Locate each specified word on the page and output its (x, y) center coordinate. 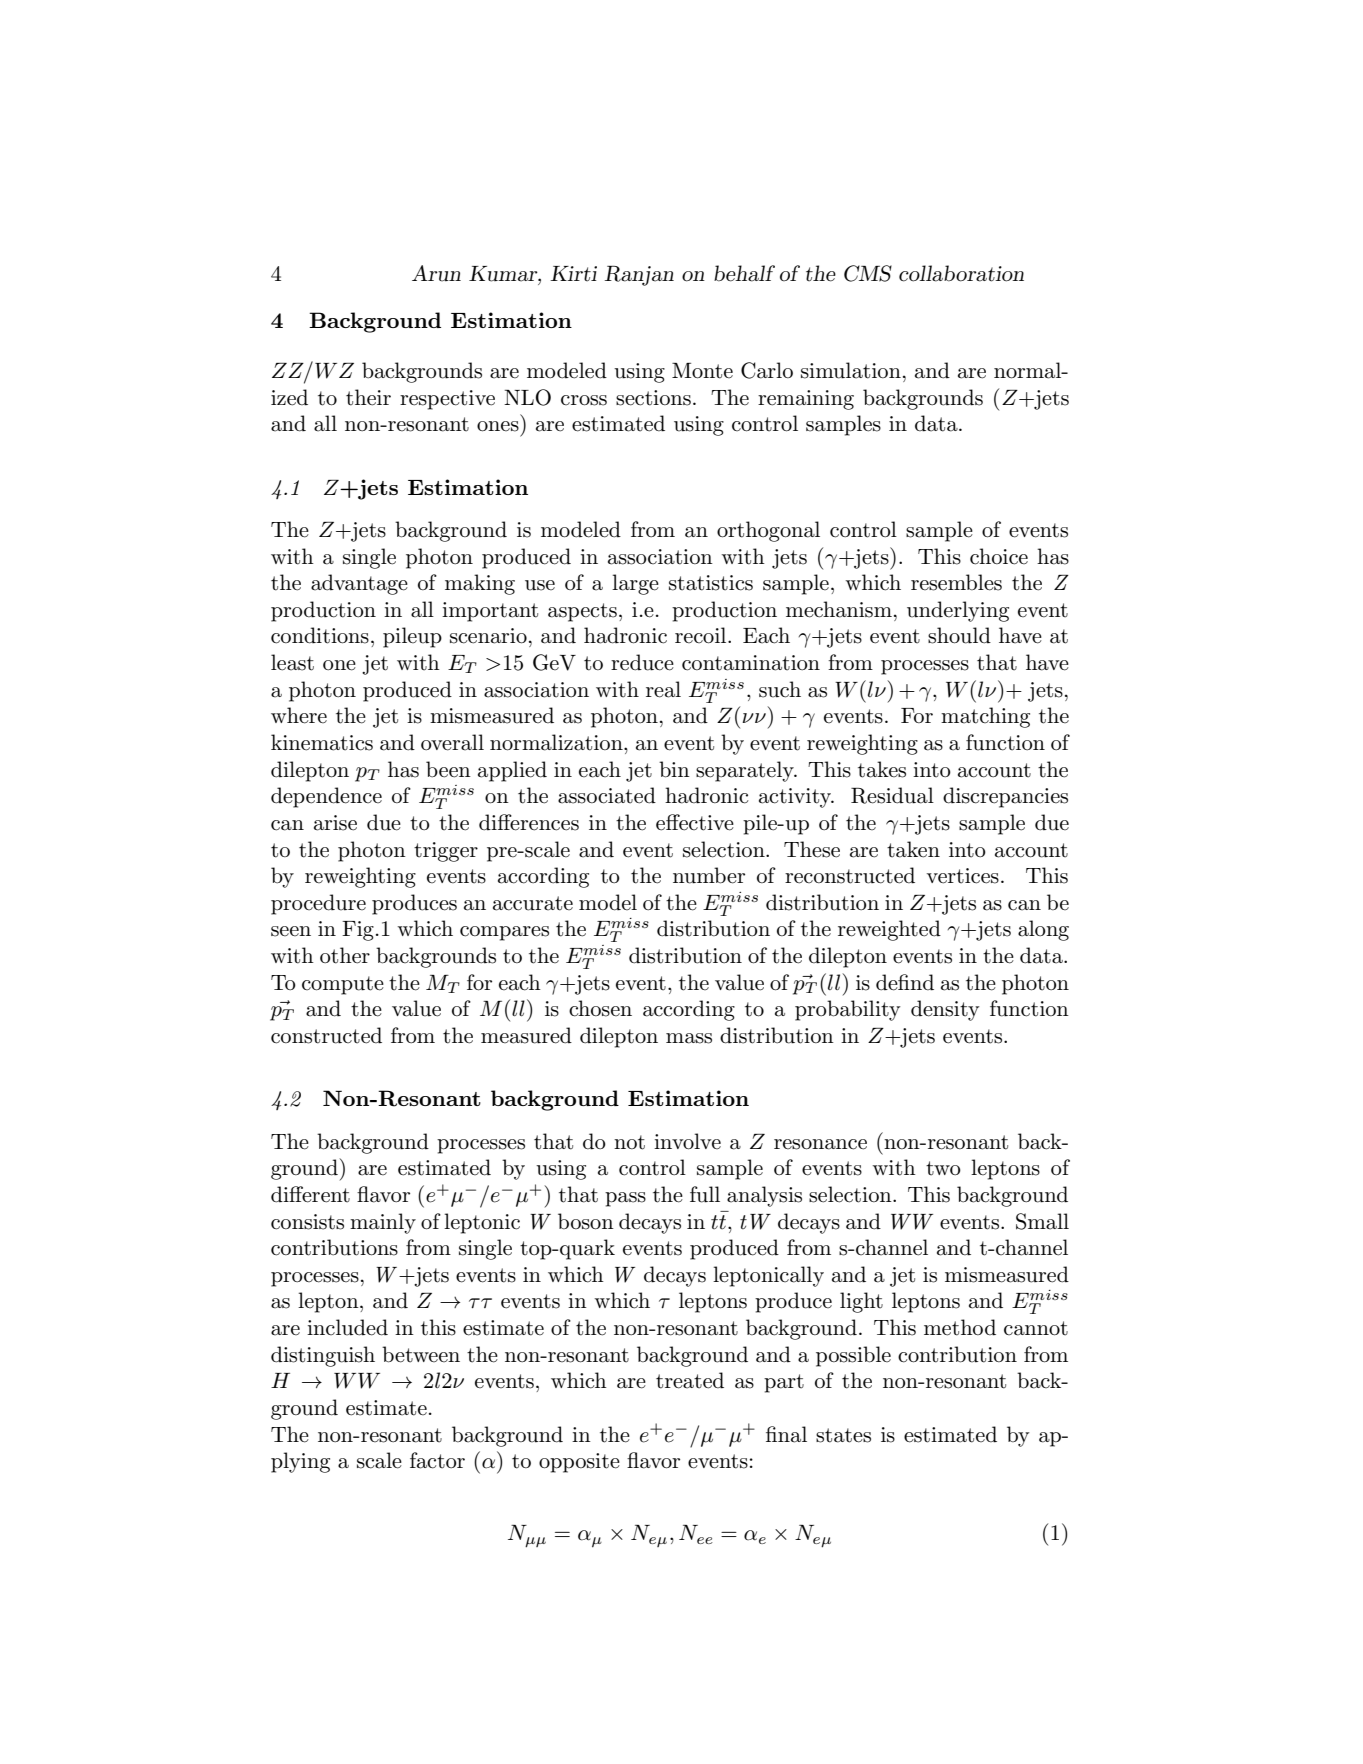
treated (690, 1380)
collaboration (961, 273)
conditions (320, 635)
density (945, 1010)
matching (985, 717)
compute (343, 985)
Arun (436, 273)
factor (437, 1460)
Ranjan (639, 276)
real (663, 689)
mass (689, 1038)
